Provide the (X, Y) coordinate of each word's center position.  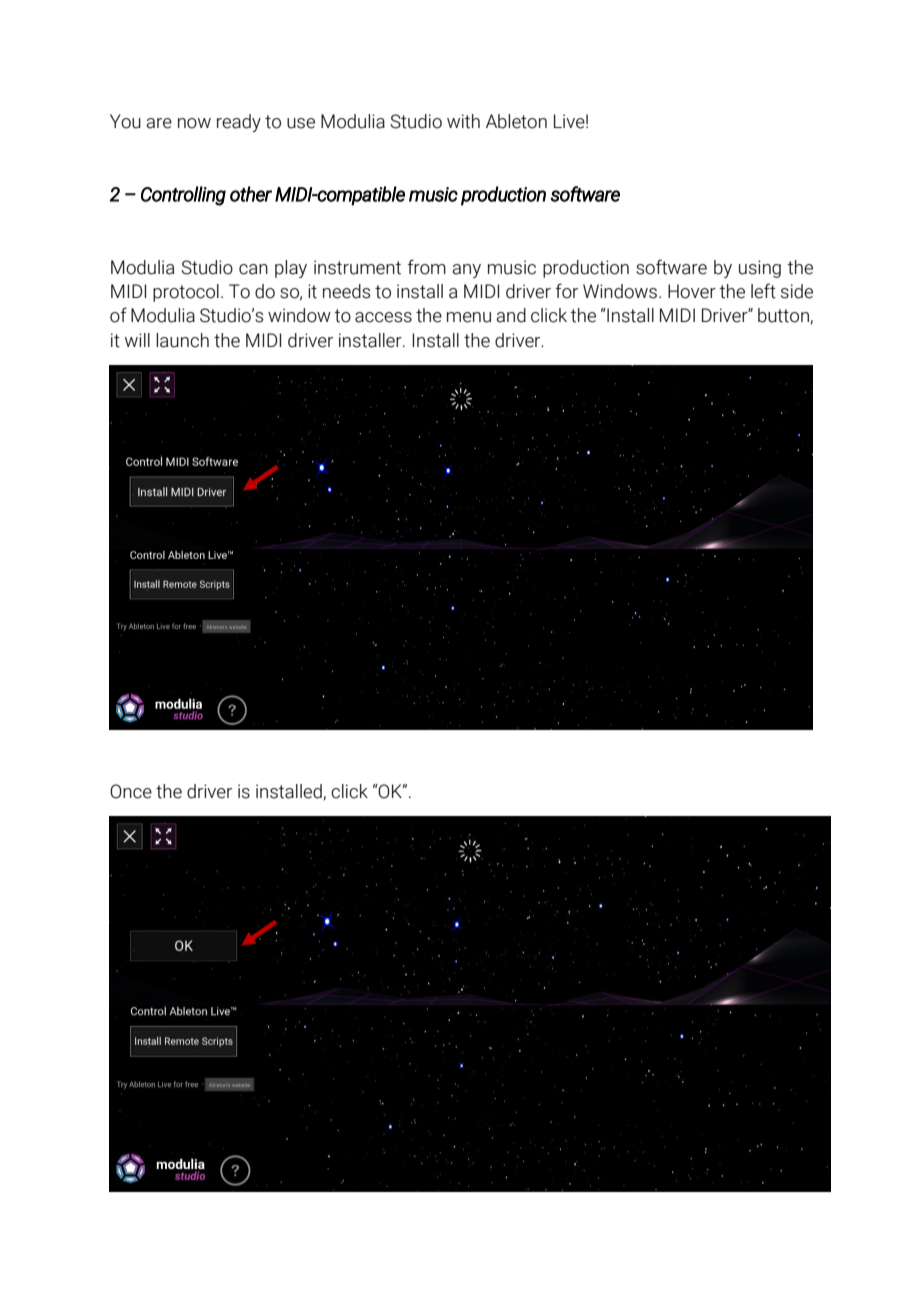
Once (131, 791)
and (511, 315)
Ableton (516, 121)
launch (182, 340)
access (383, 317)
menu (469, 317)
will (137, 340)
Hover (692, 291)
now (194, 123)
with (463, 121)
